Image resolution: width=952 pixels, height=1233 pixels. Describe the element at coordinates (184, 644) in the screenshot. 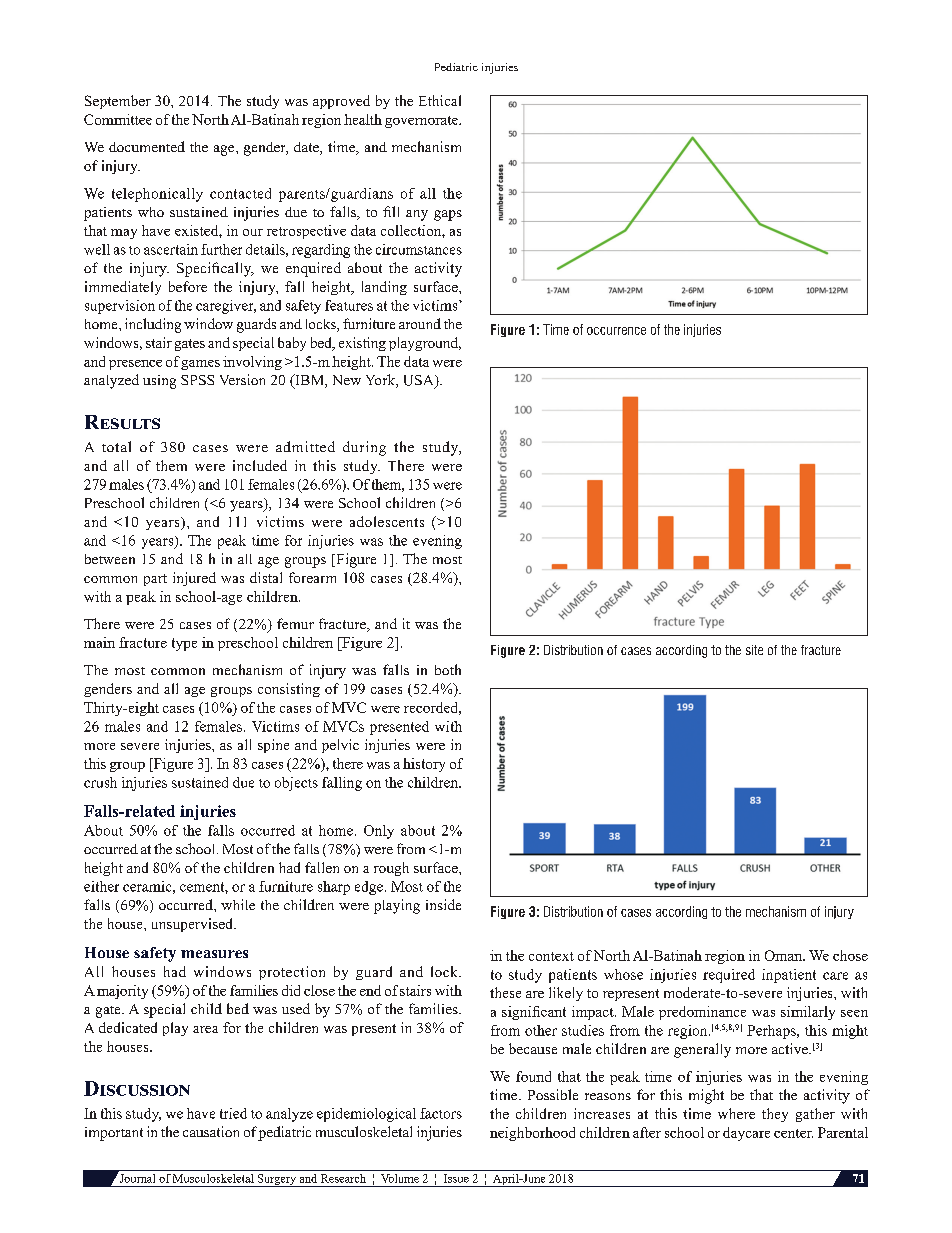

I see `type` at that location.
